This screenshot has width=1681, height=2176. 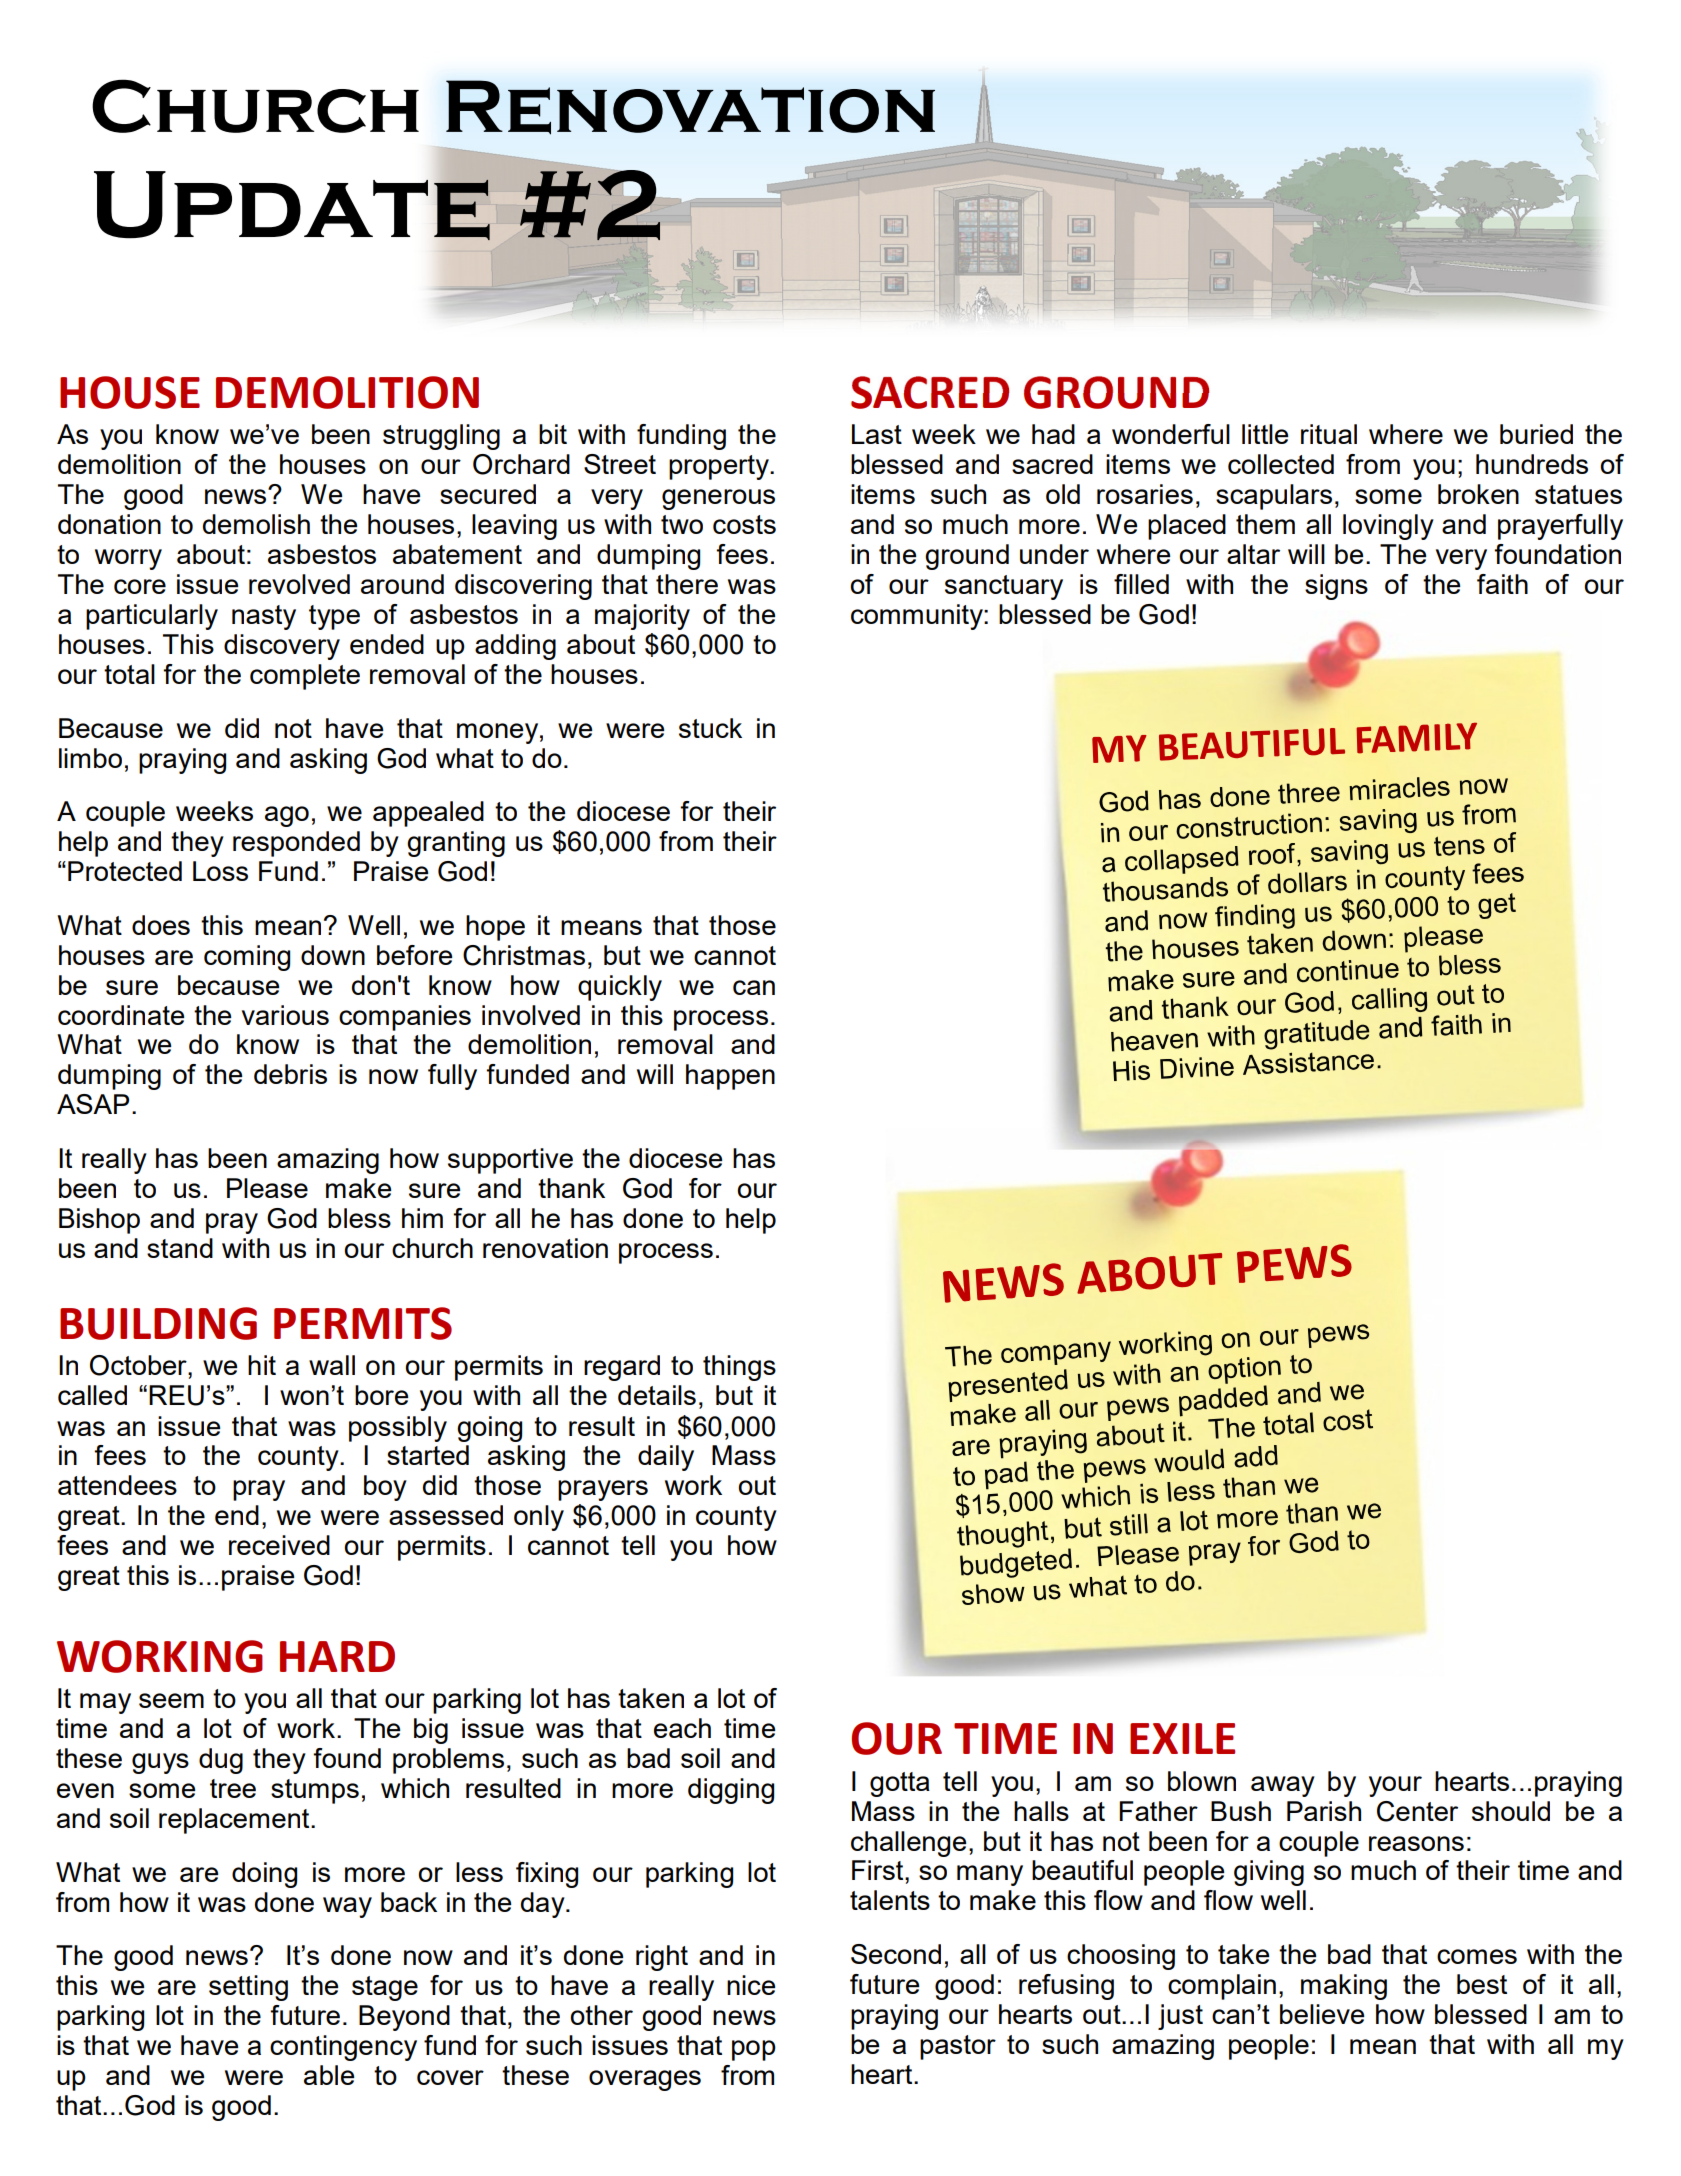 What do you see at coordinates (256, 524) in the screenshot?
I see `demolish` at bounding box center [256, 524].
